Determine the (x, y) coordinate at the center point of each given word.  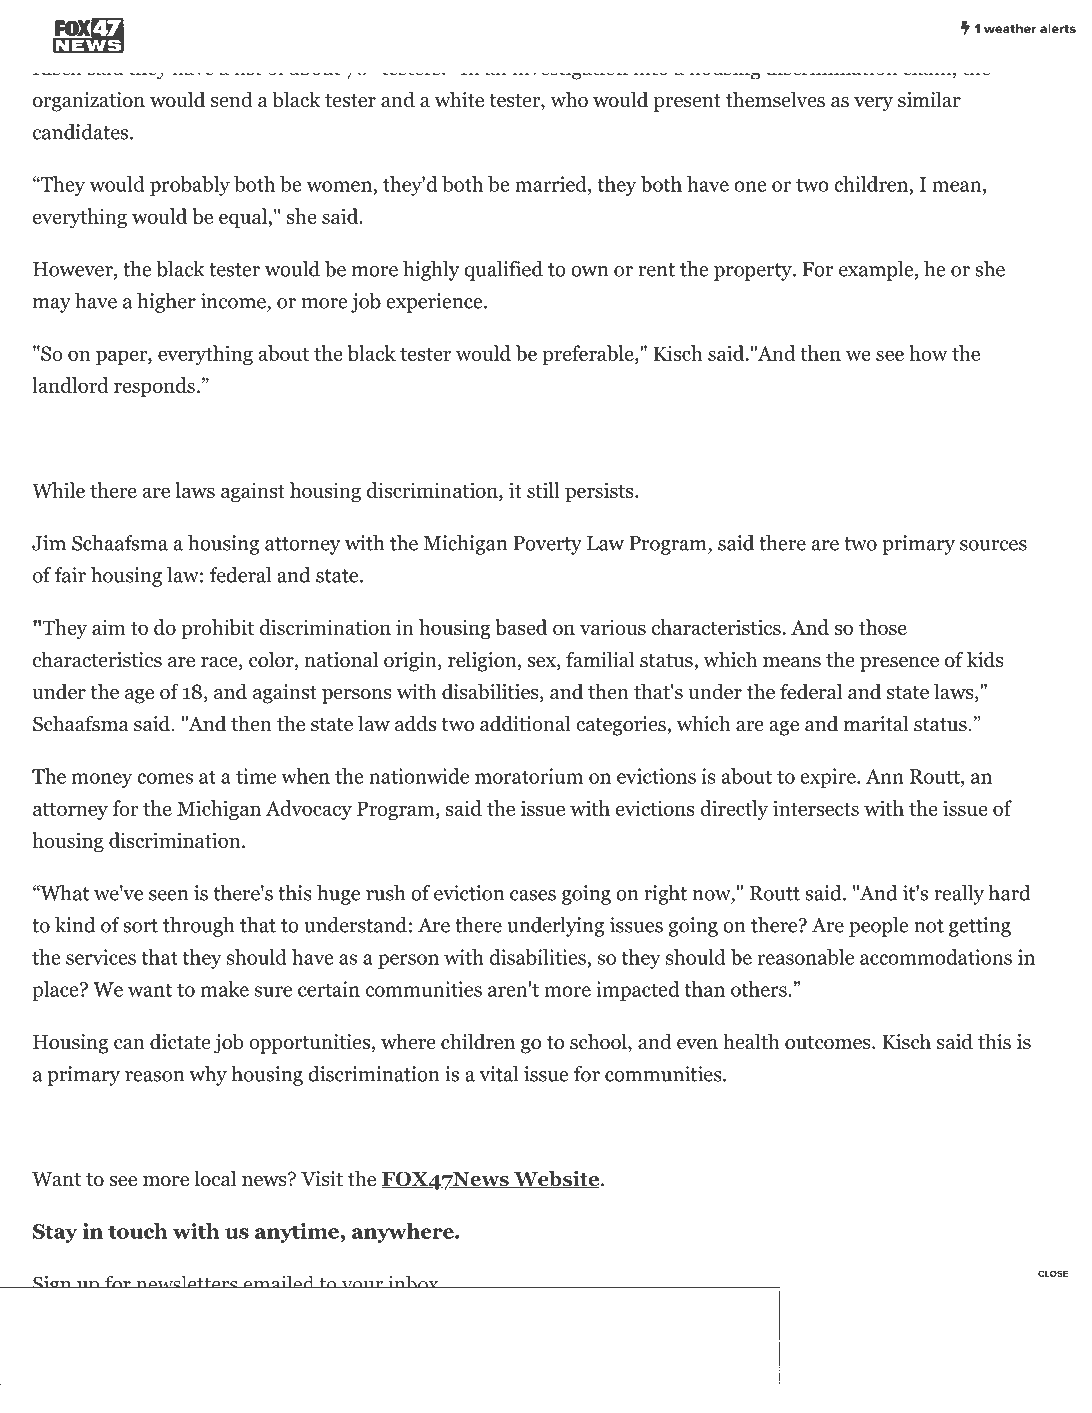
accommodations (936, 957)
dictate (180, 1041)
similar (929, 99)
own (589, 271)
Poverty (547, 545)
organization (89, 102)
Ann (885, 776)
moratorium (529, 776)
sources (993, 545)
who (569, 99)
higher (166, 303)
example (876, 271)
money (102, 780)
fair (70, 575)
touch (138, 1231)
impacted (637, 991)
